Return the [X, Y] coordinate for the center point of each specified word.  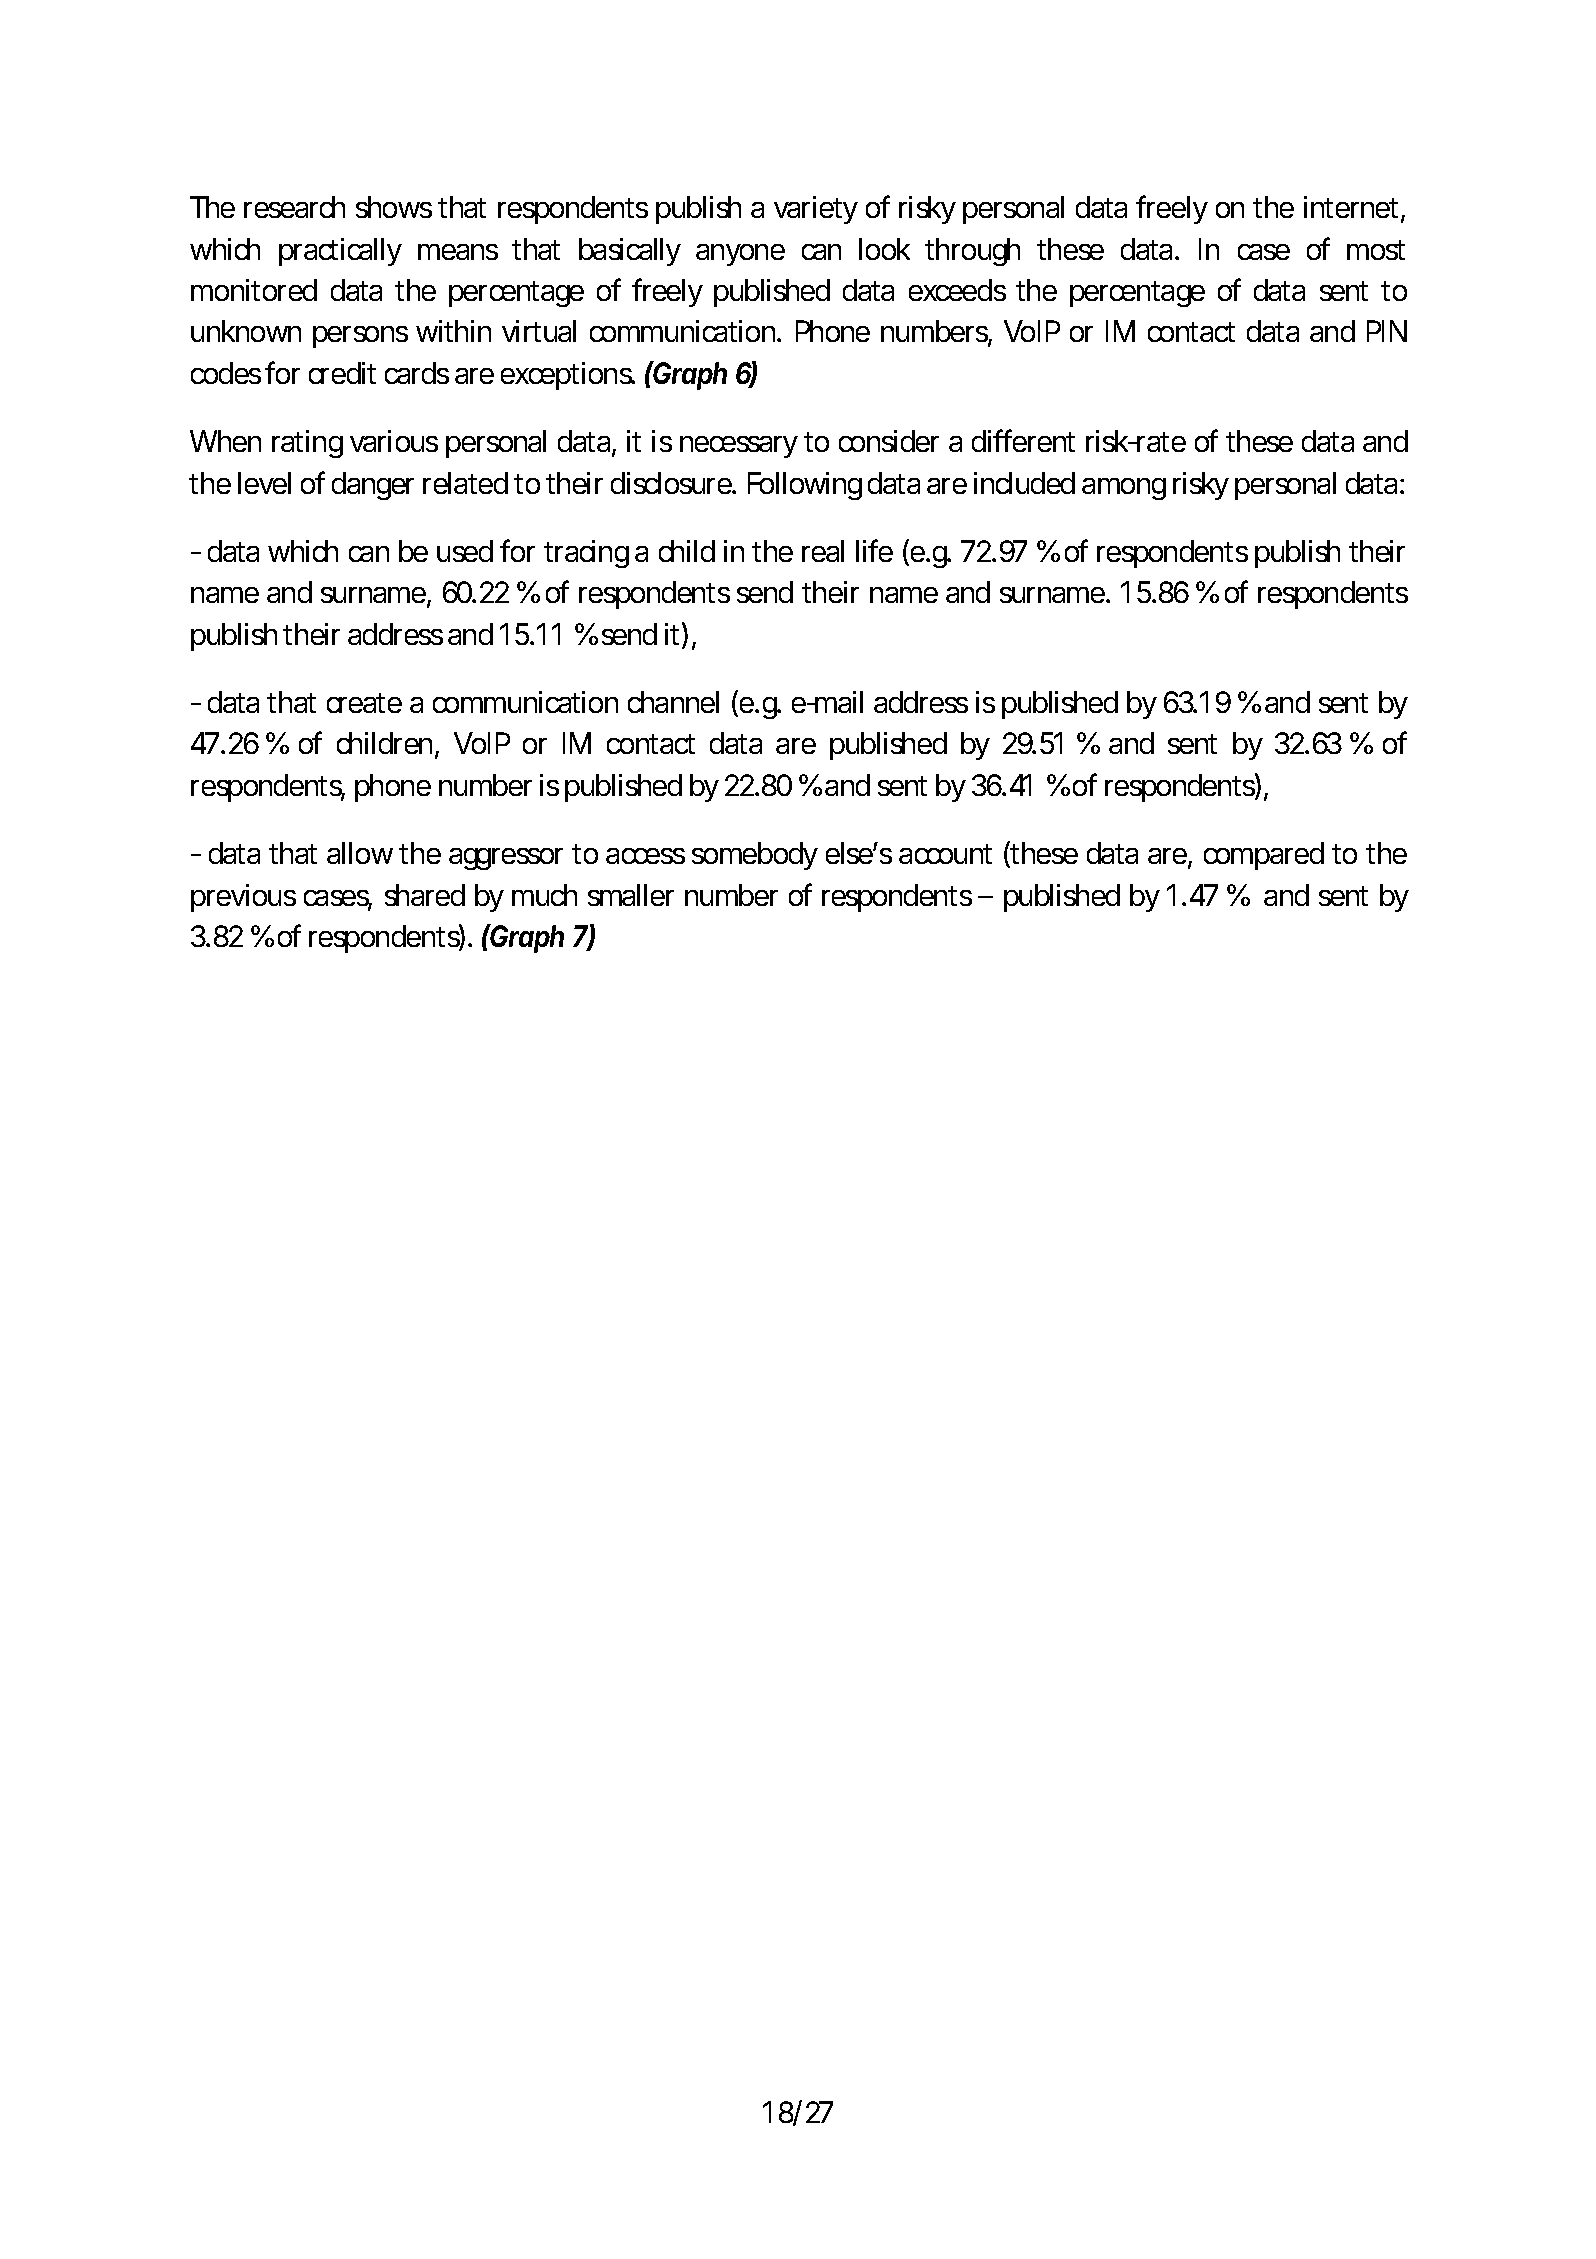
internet [1351, 207]
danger [373, 486]
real [823, 551]
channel [673, 702]
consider [889, 441]
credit [342, 373]
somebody [755, 856]
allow [360, 853]
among [1124, 489]
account [945, 854]
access [645, 856]
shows [394, 207]
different [1023, 440]
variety [816, 210]
